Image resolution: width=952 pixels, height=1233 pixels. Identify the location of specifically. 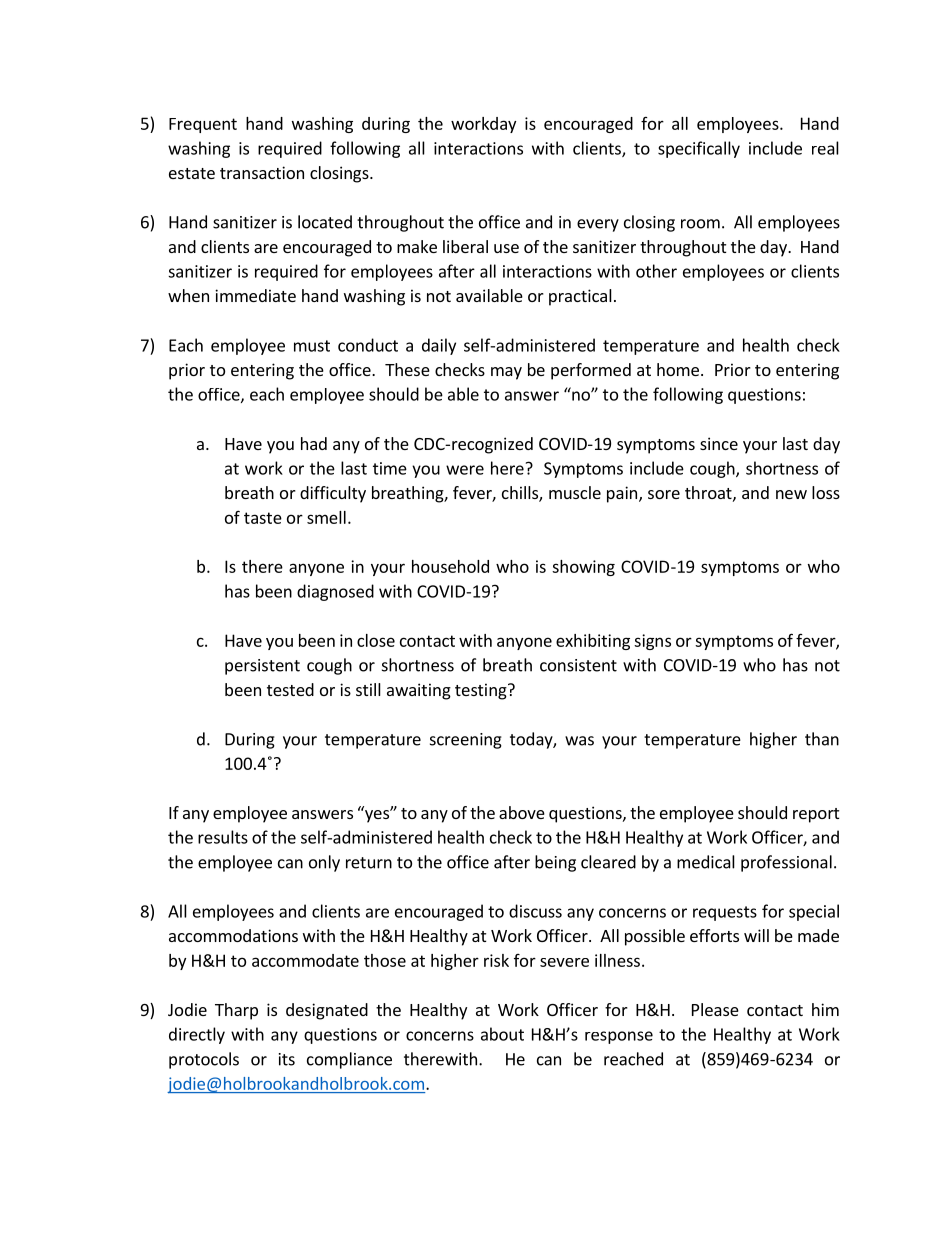
(699, 149).
